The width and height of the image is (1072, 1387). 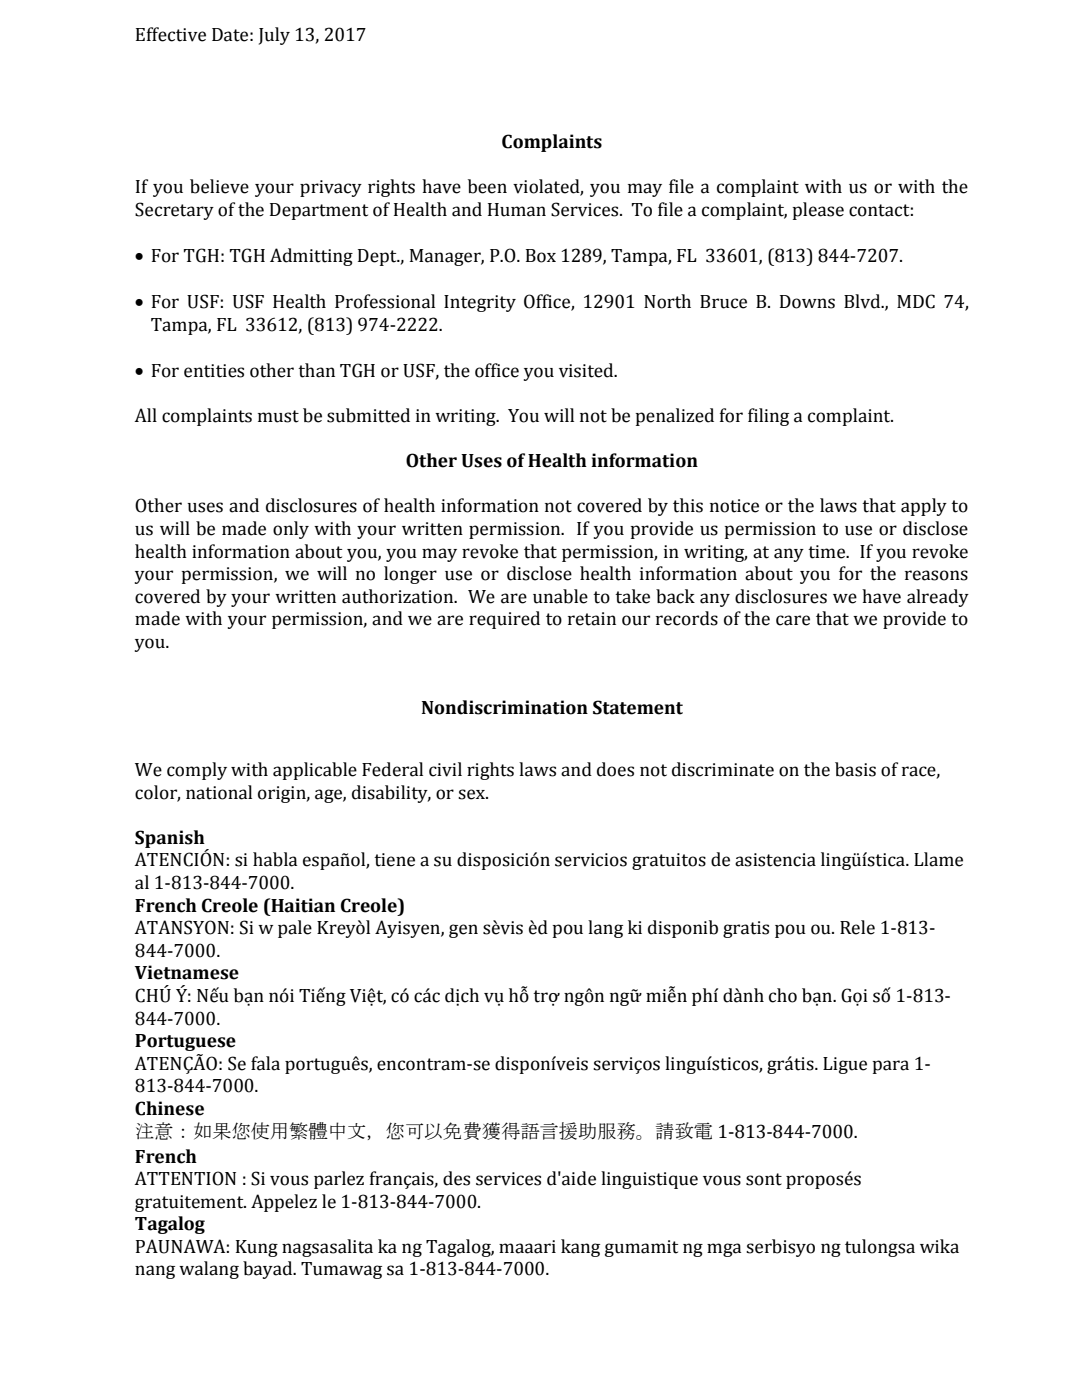 What do you see at coordinates (257, 1248) in the image?
I see `Kung` at bounding box center [257, 1248].
